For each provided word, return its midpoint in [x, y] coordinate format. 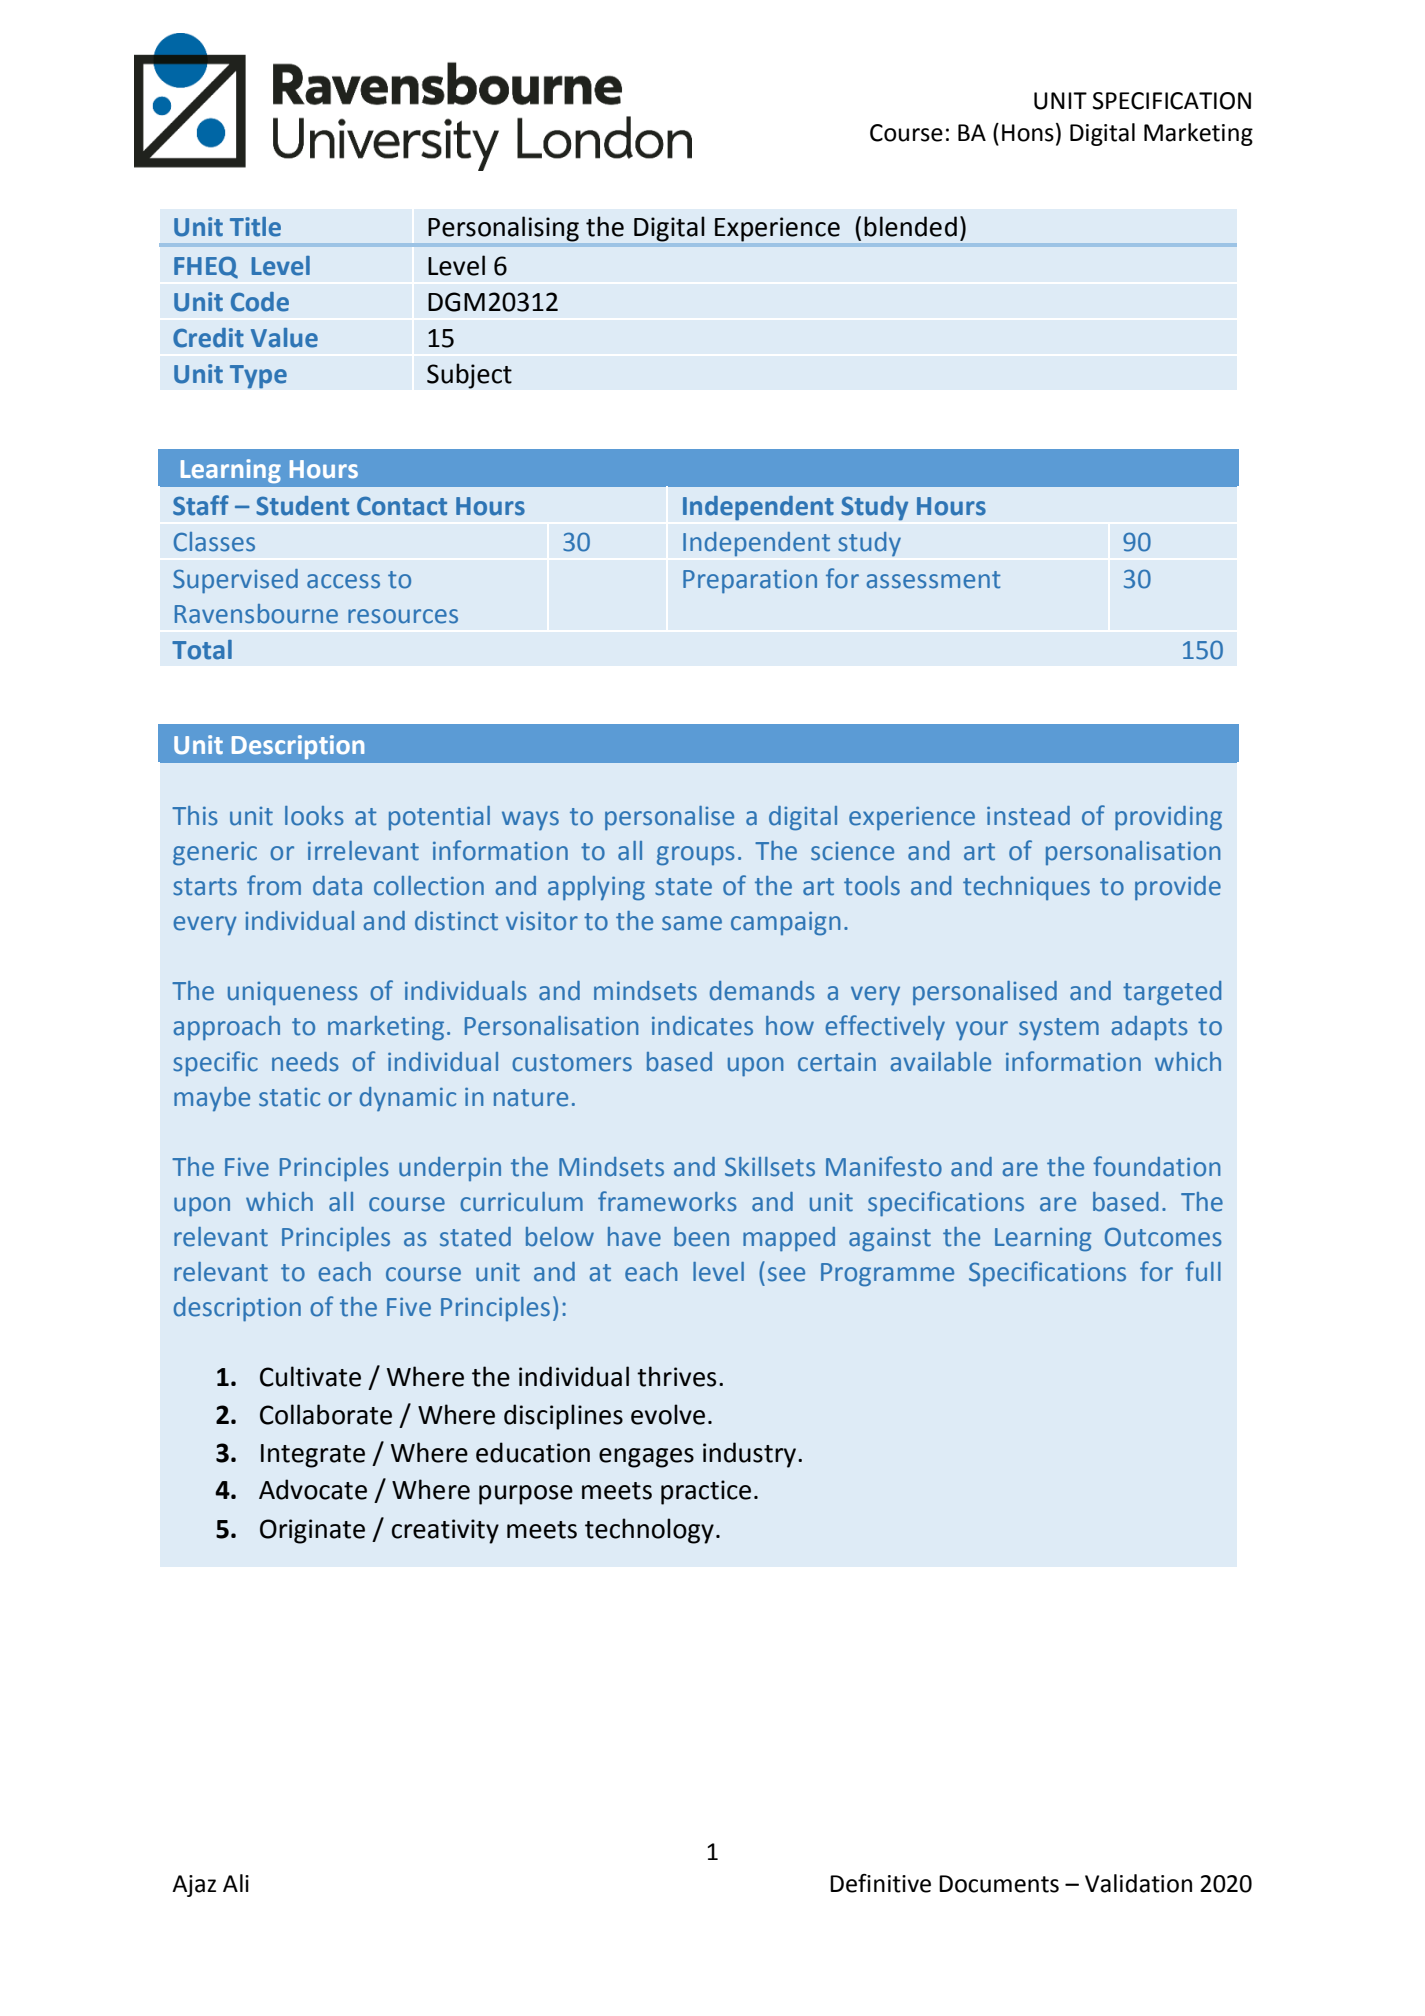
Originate [312, 1531]
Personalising [503, 229]
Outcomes [1163, 1237]
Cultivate [310, 1376]
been [701, 1237]
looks [314, 816]
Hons [1028, 133]
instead [1028, 816]
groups [696, 856]
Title [255, 227]
